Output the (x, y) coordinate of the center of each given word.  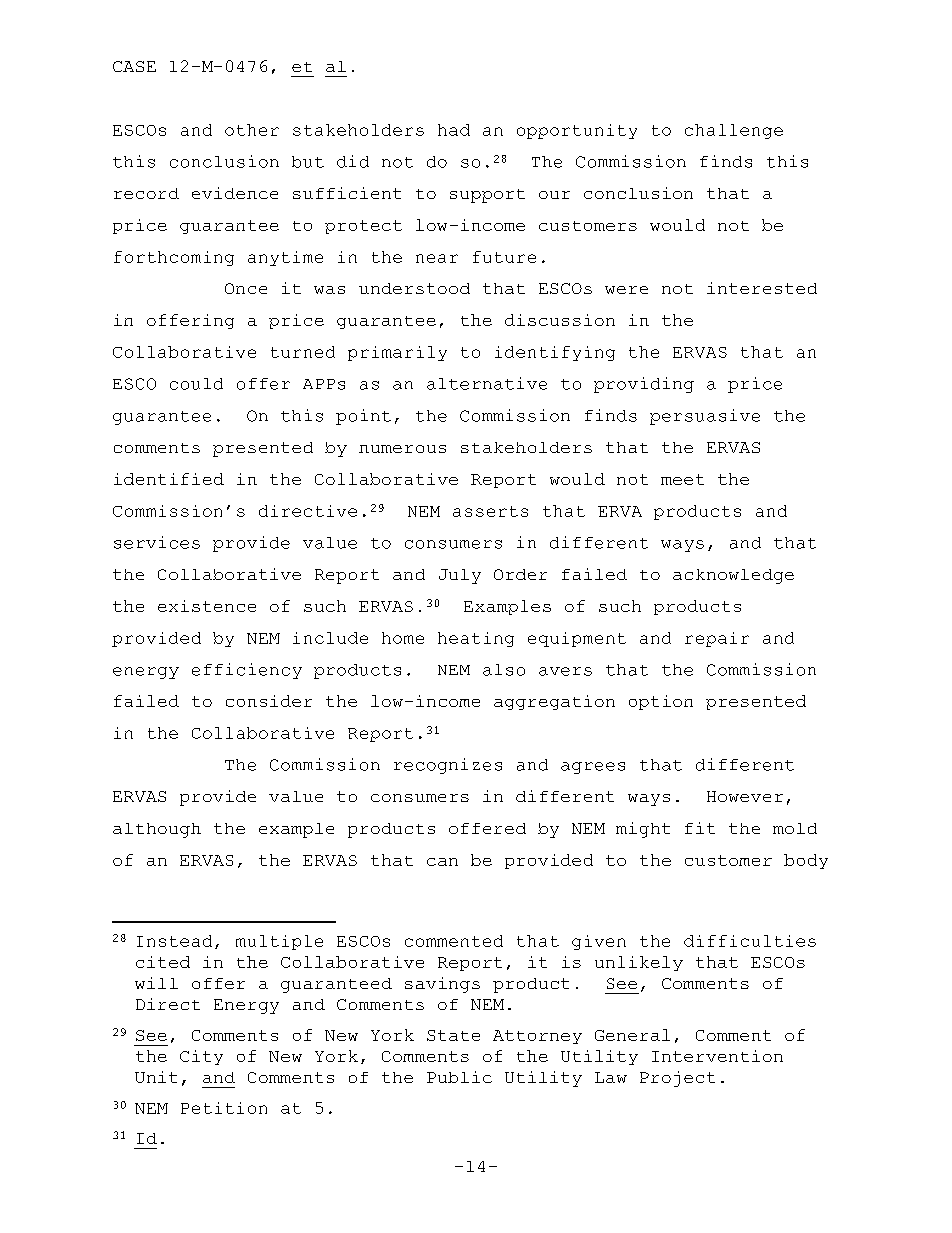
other (252, 130)
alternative (487, 383)
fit (700, 828)
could (196, 384)
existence (207, 606)
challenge (734, 131)
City (201, 1057)
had (454, 130)
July (460, 576)
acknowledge (733, 576)
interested (762, 288)
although (157, 830)
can (442, 862)
